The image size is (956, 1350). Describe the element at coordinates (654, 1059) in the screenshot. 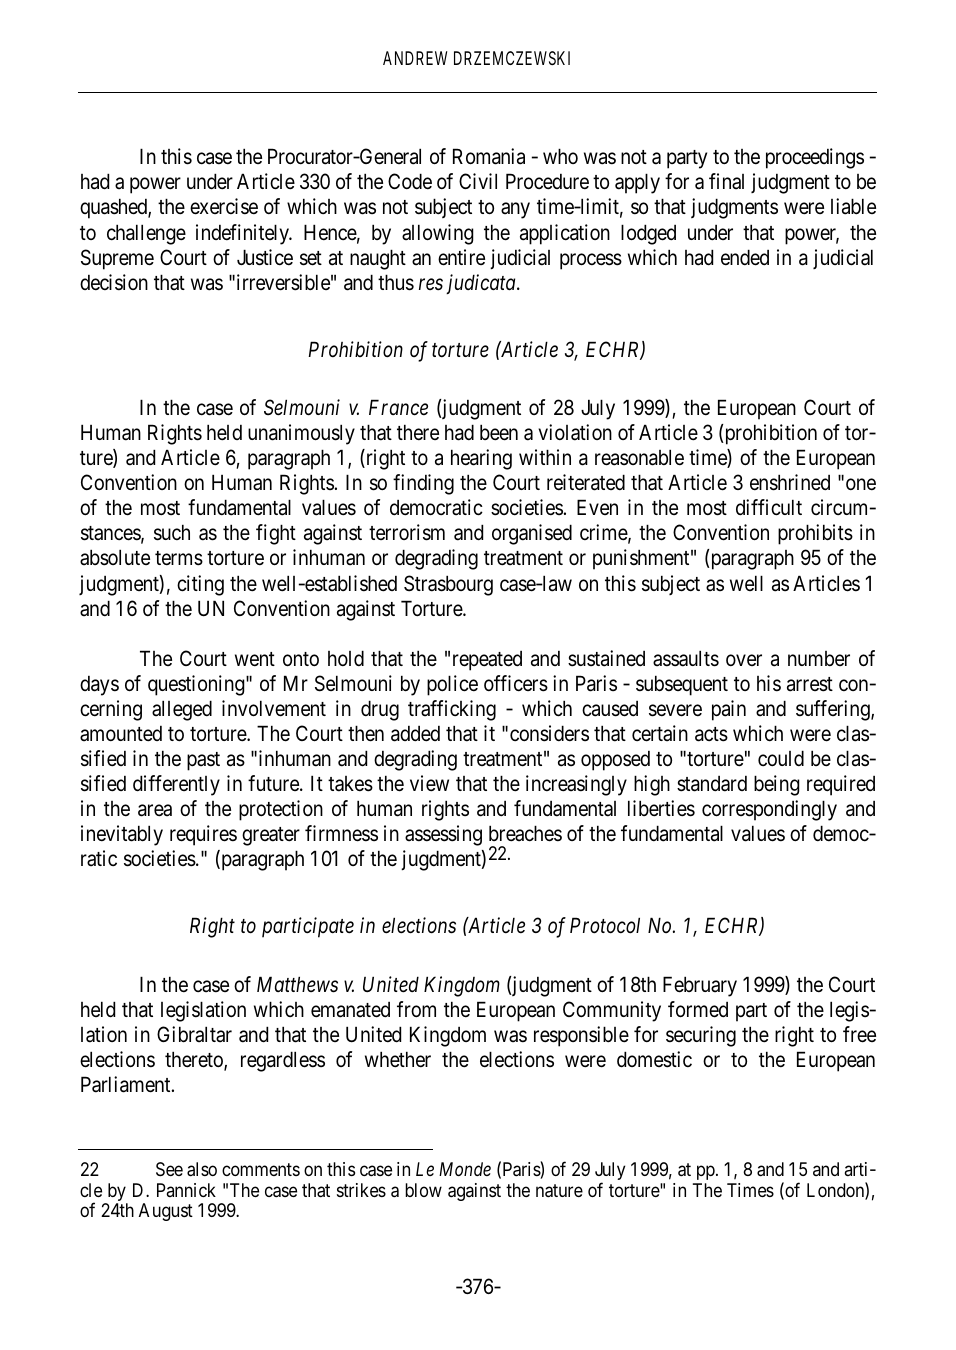

I see `domestic` at that location.
